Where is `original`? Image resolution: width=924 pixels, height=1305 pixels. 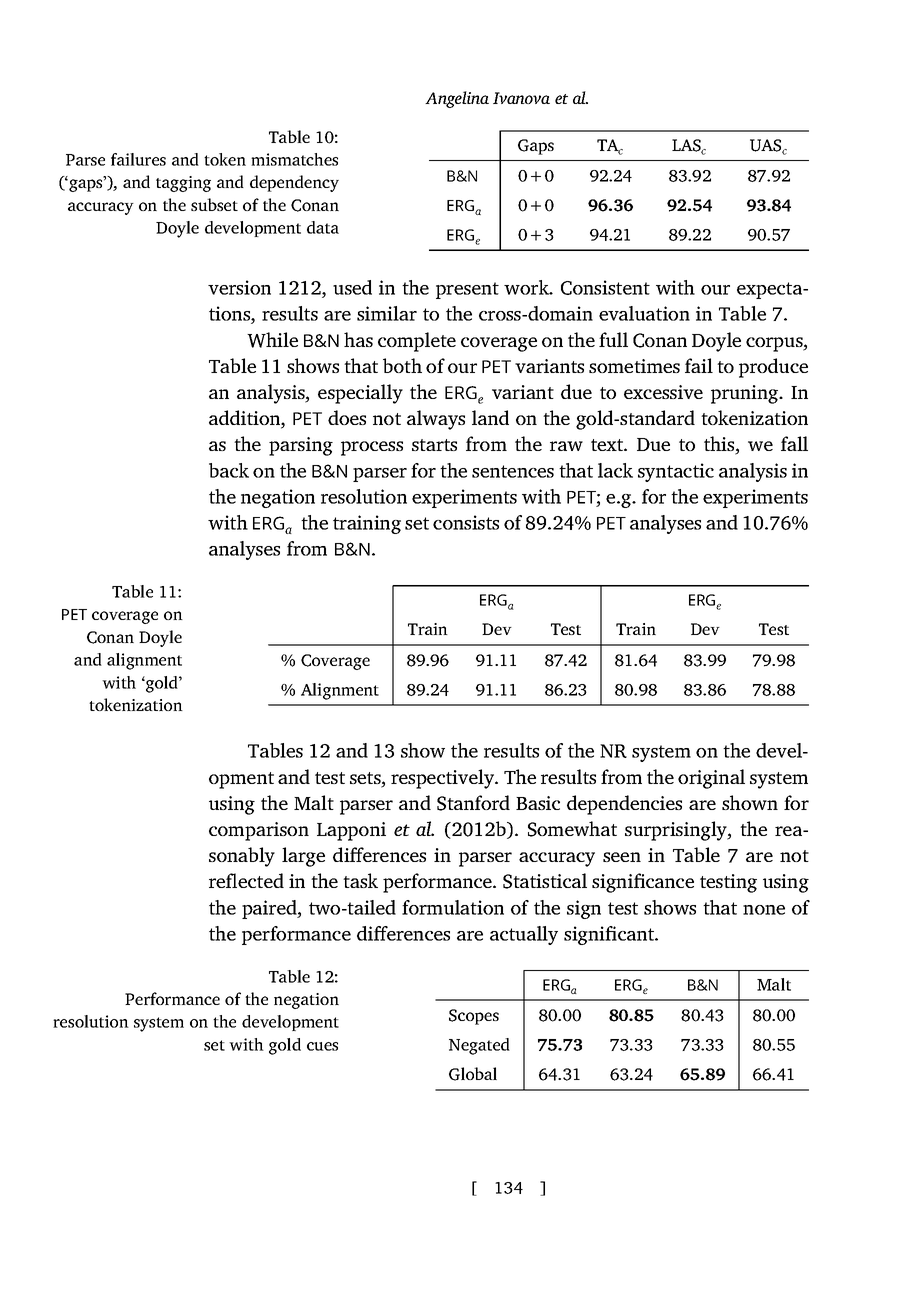 original is located at coordinates (711, 779).
